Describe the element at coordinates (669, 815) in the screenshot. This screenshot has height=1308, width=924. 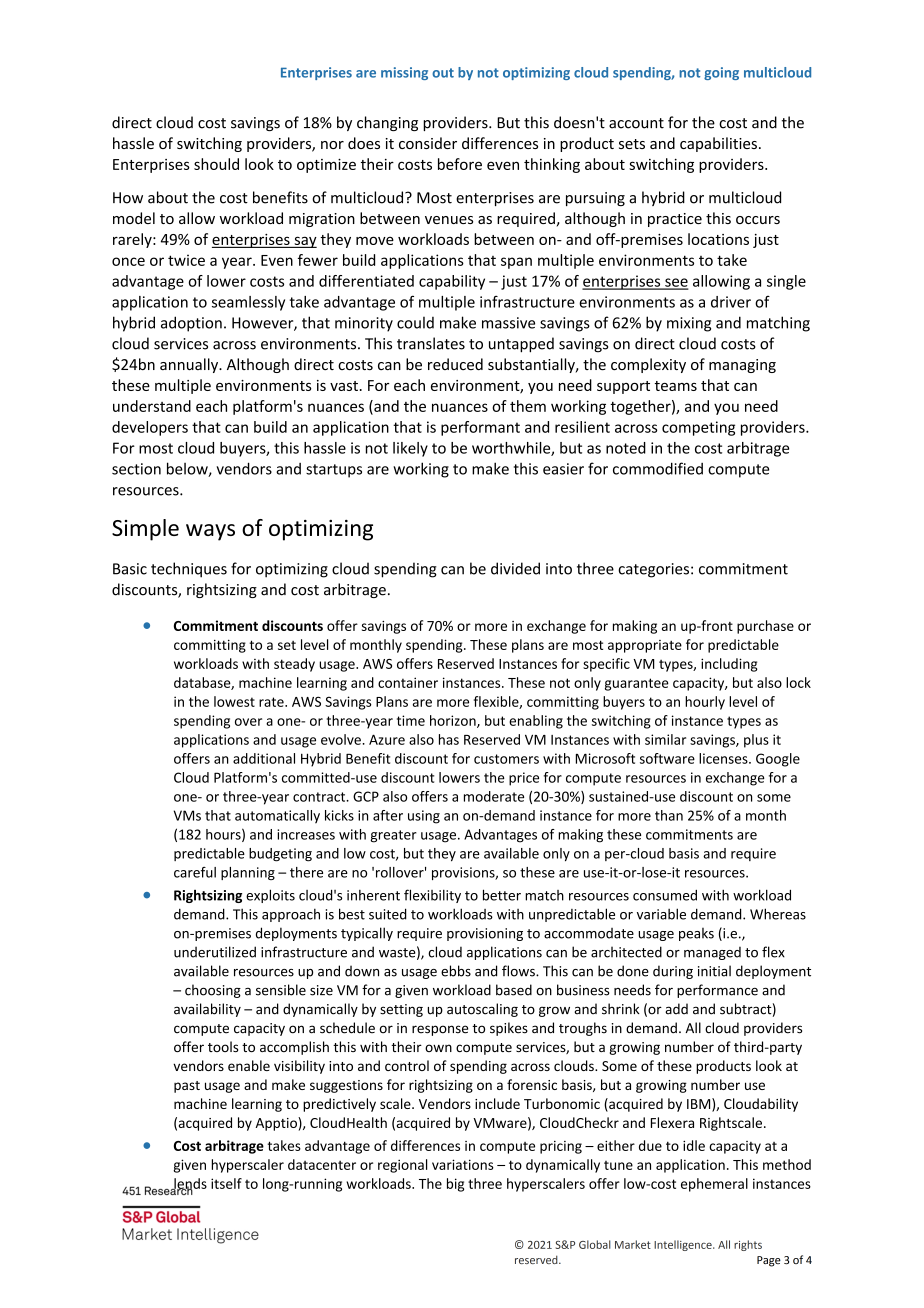
I see `than` at that location.
